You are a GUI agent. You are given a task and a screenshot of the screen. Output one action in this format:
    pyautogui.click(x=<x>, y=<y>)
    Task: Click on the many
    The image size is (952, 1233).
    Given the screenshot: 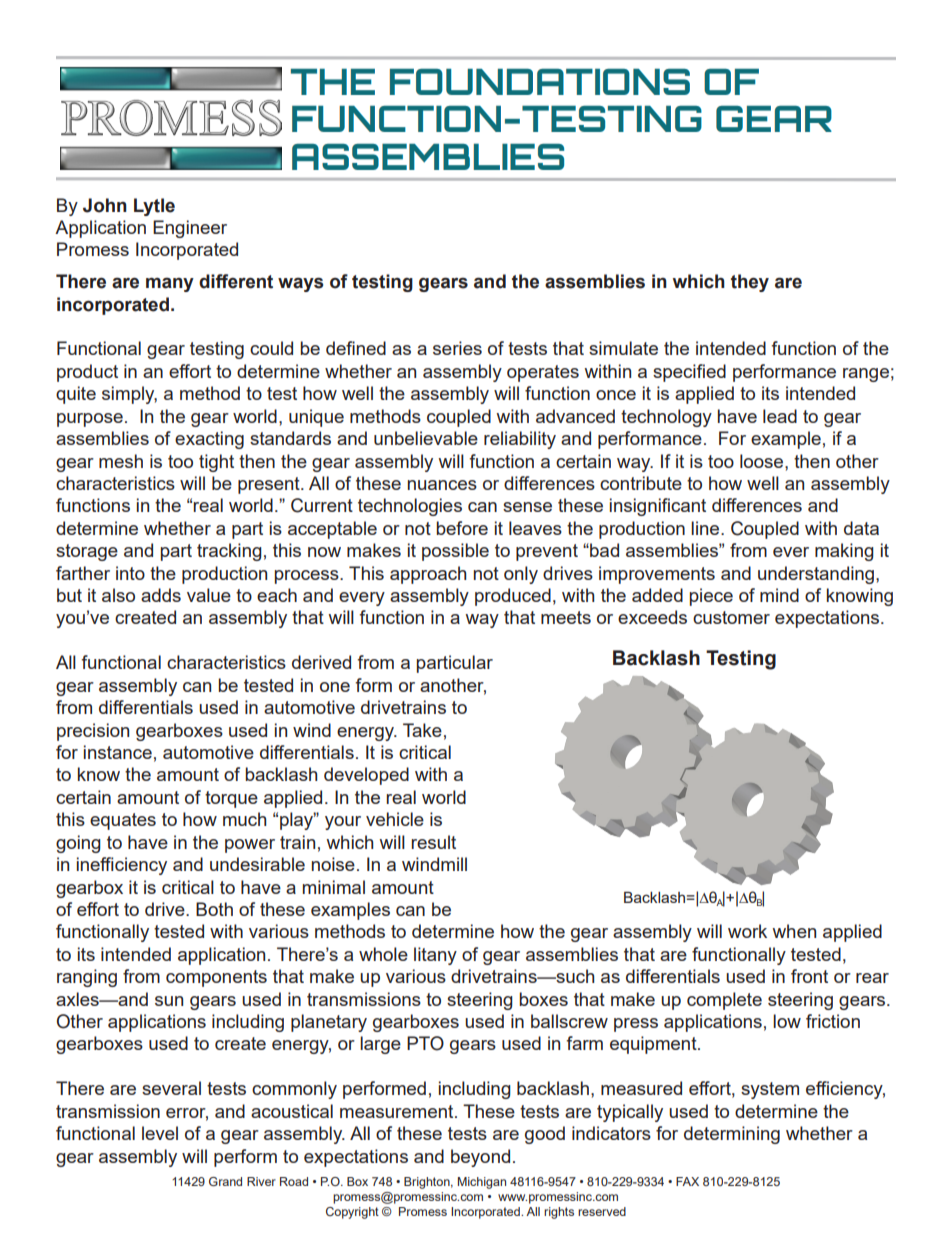 What is the action you would take?
    pyautogui.click(x=170, y=284)
